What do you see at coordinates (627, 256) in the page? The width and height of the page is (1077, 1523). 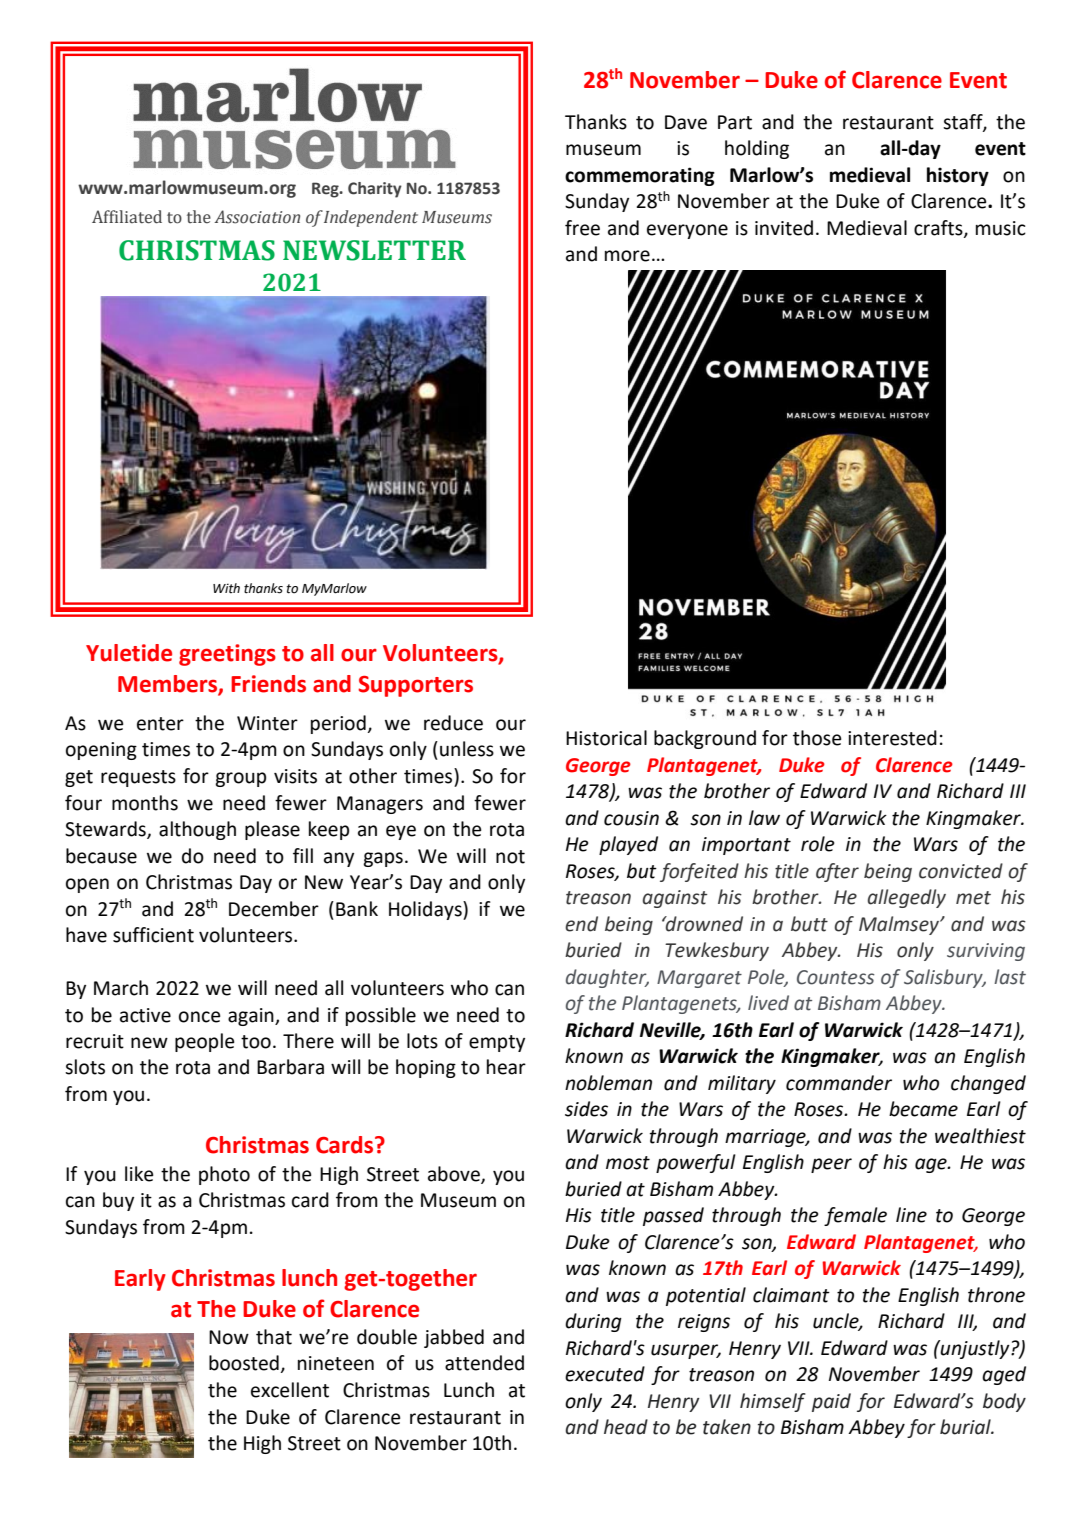 I see `more` at bounding box center [627, 256].
